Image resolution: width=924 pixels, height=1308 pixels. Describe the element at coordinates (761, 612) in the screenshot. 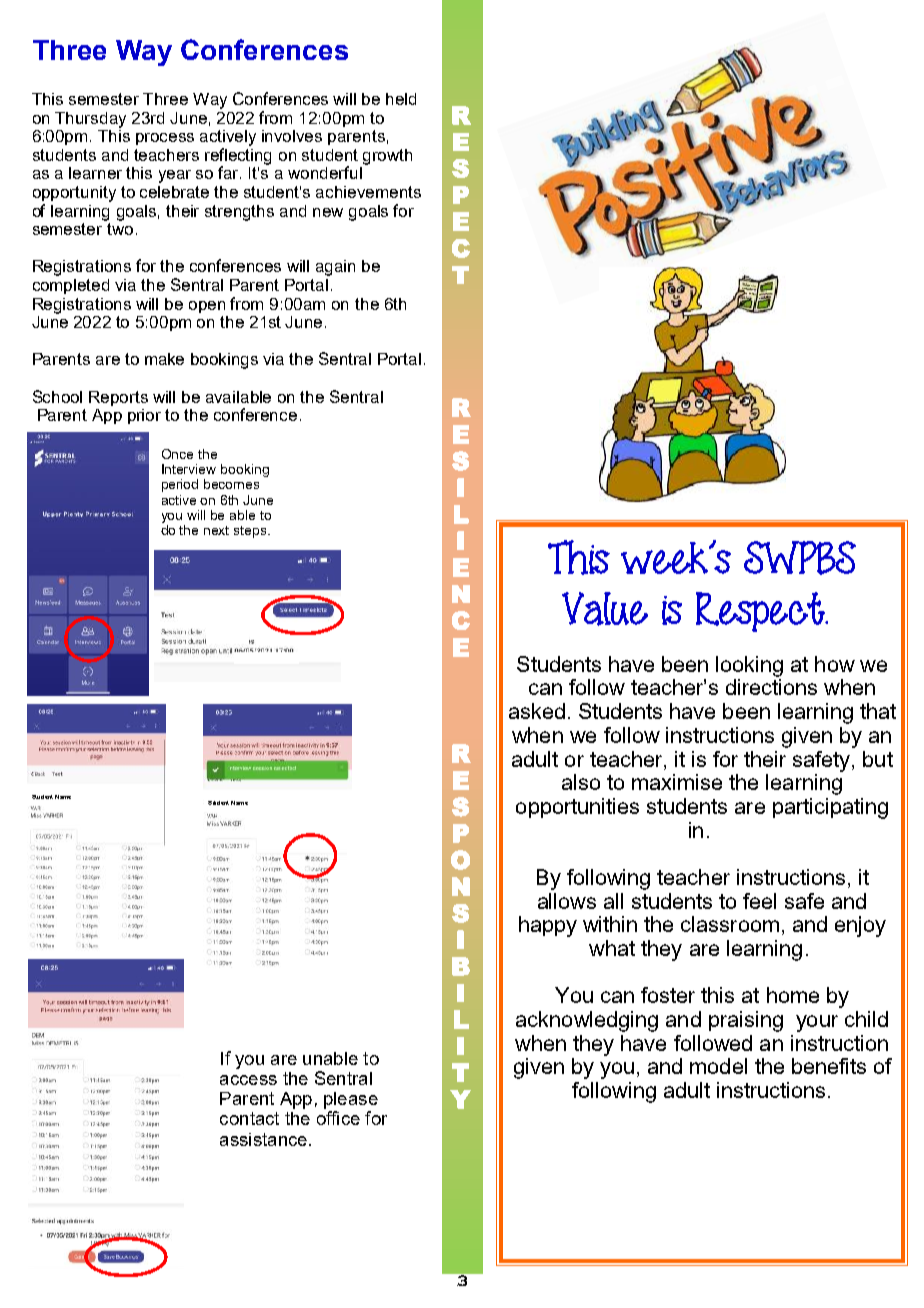

I see `Respect` at that location.
